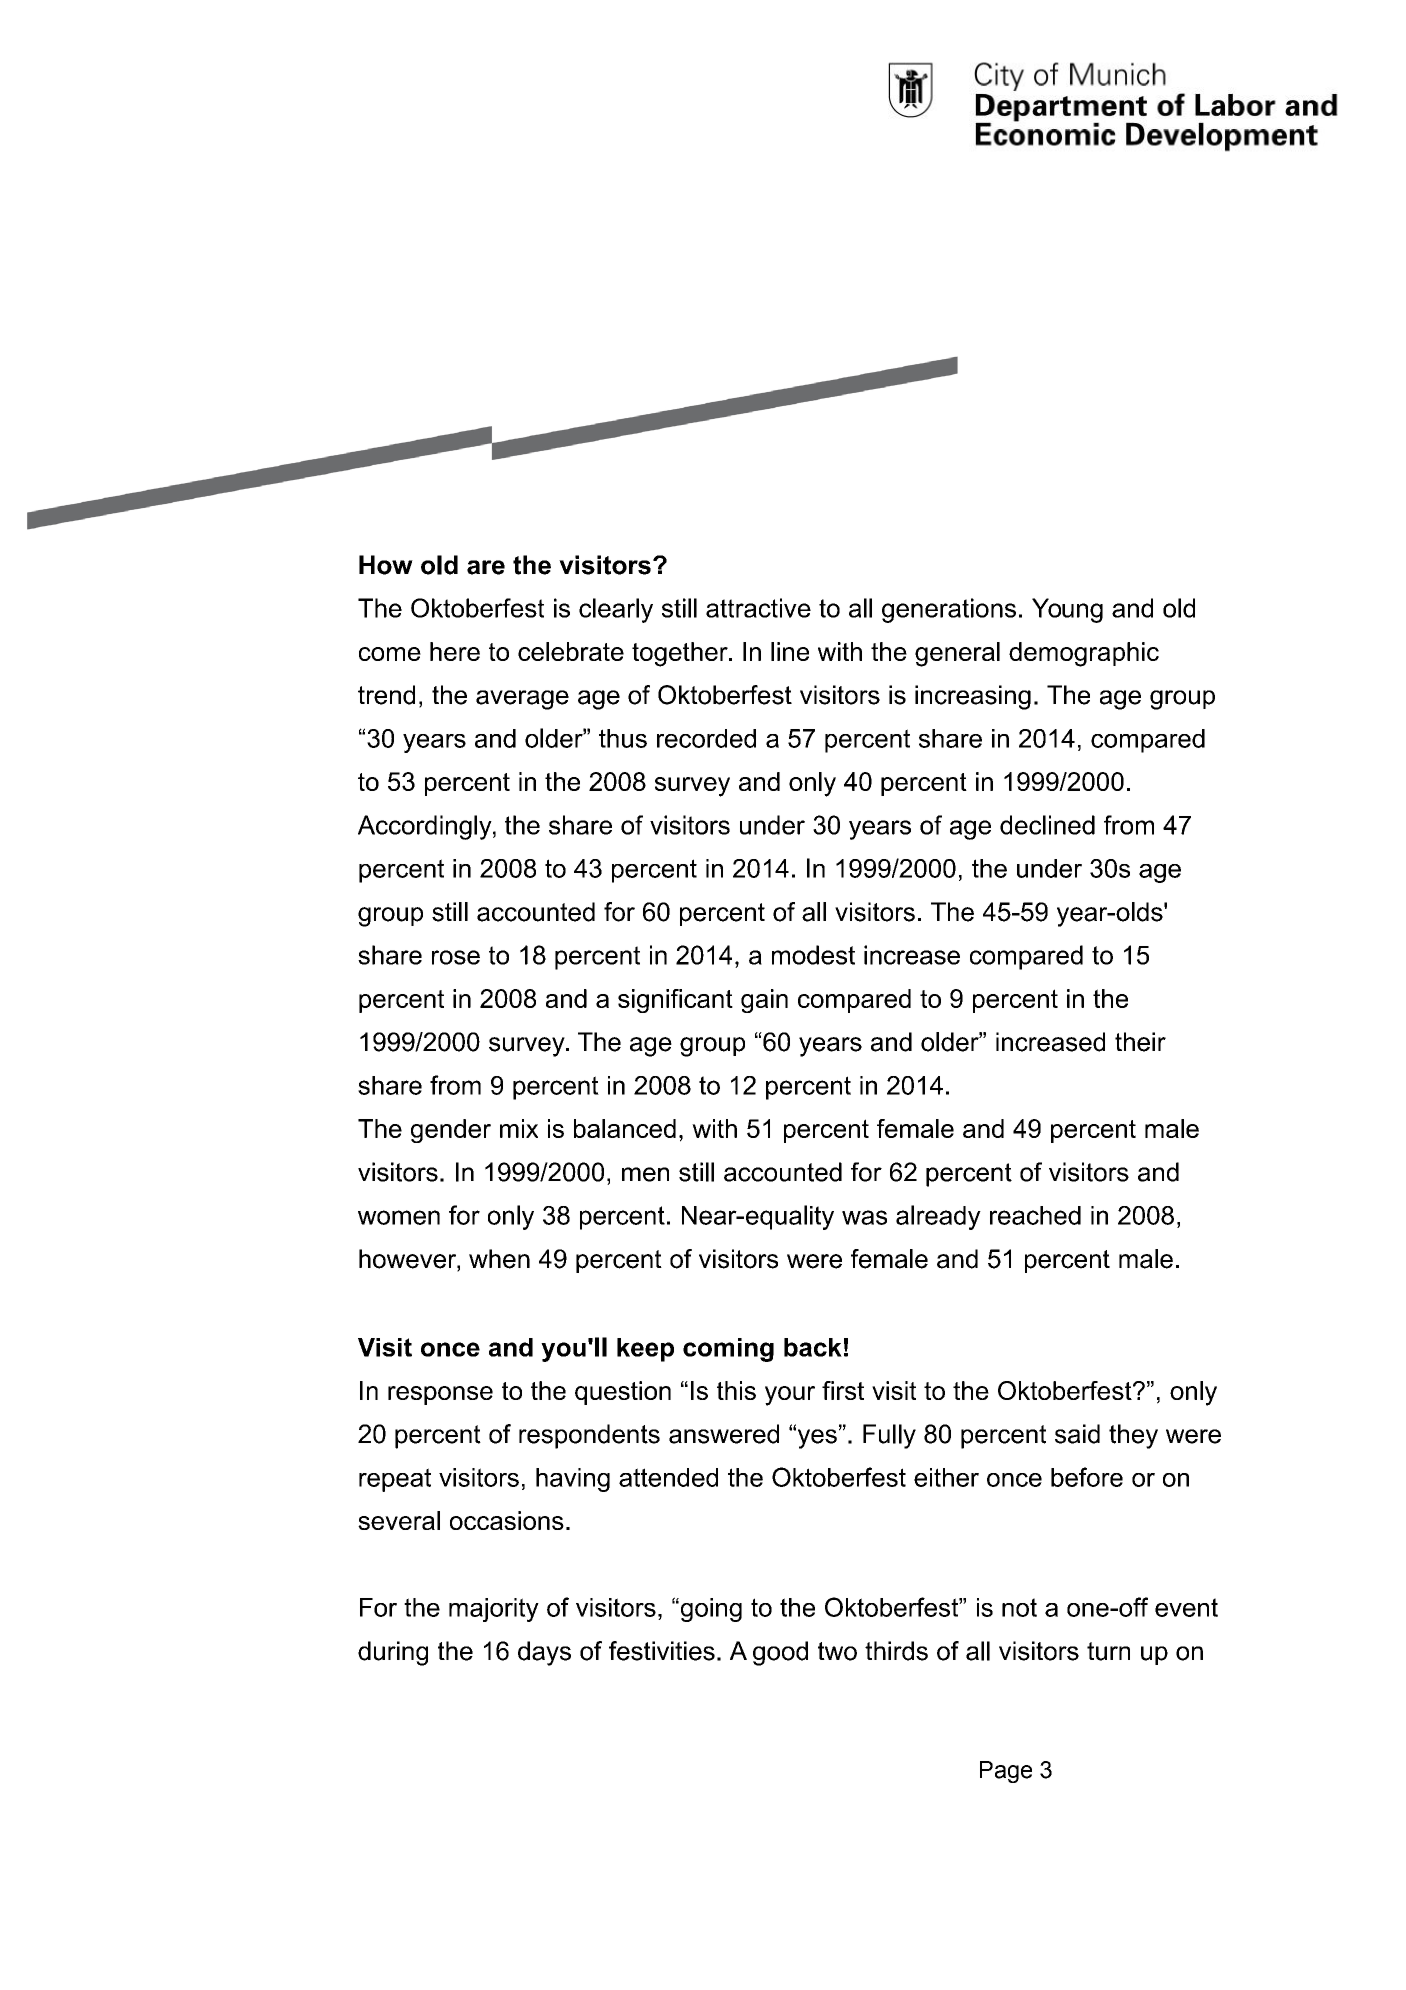 This screenshot has width=1406, height=1990. Describe the element at coordinates (864, 1217) in the screenshot. I see `was` at that location.
